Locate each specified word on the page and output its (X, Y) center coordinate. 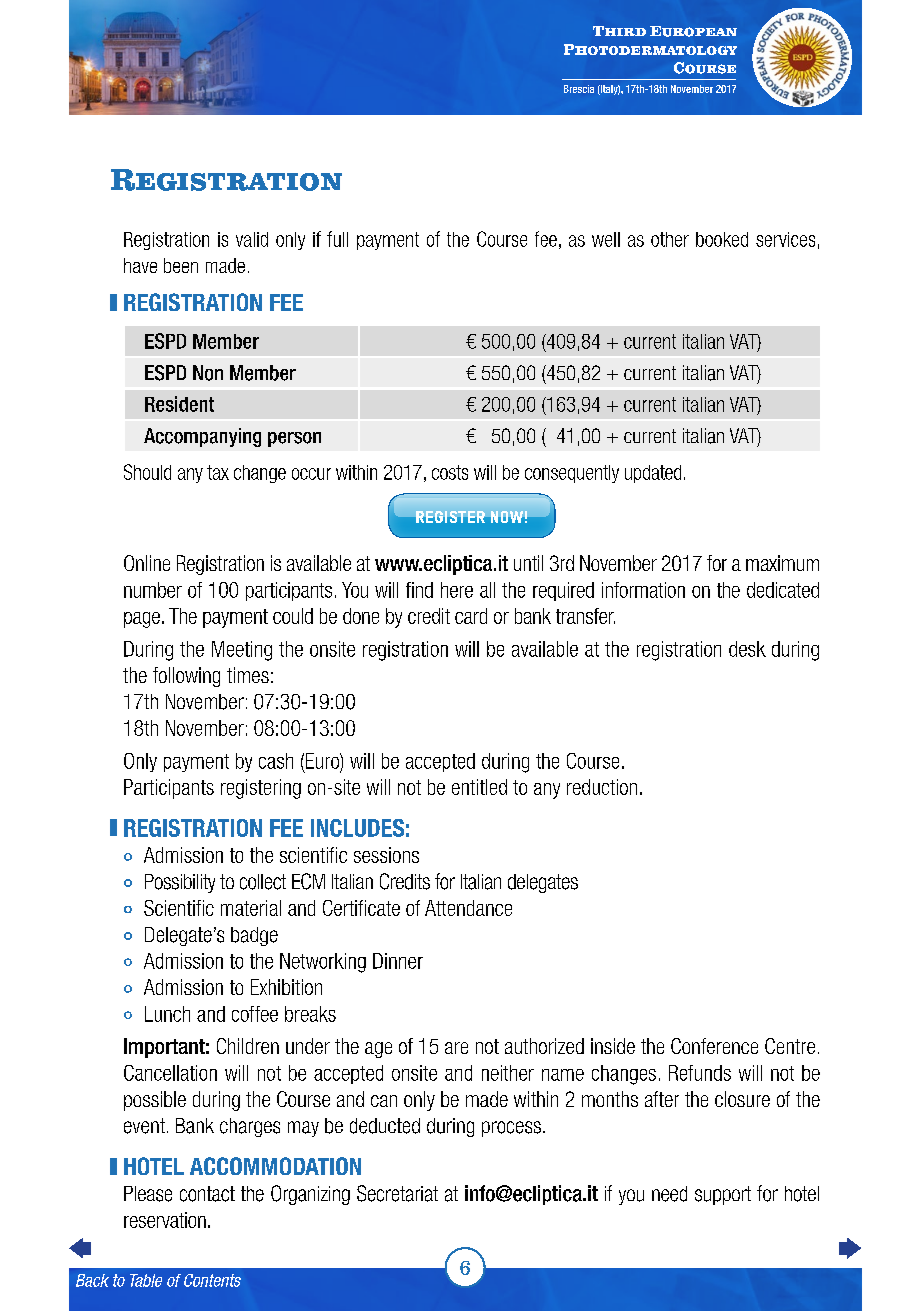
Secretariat (397, 1193)
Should (147, 472)
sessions (386, 855)
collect (263, 882)
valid (252, 239)
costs (450, 472)
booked (722, 239)
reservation (165, 1220)
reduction (602, 787)
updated (653, 474)
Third (619, 31)
